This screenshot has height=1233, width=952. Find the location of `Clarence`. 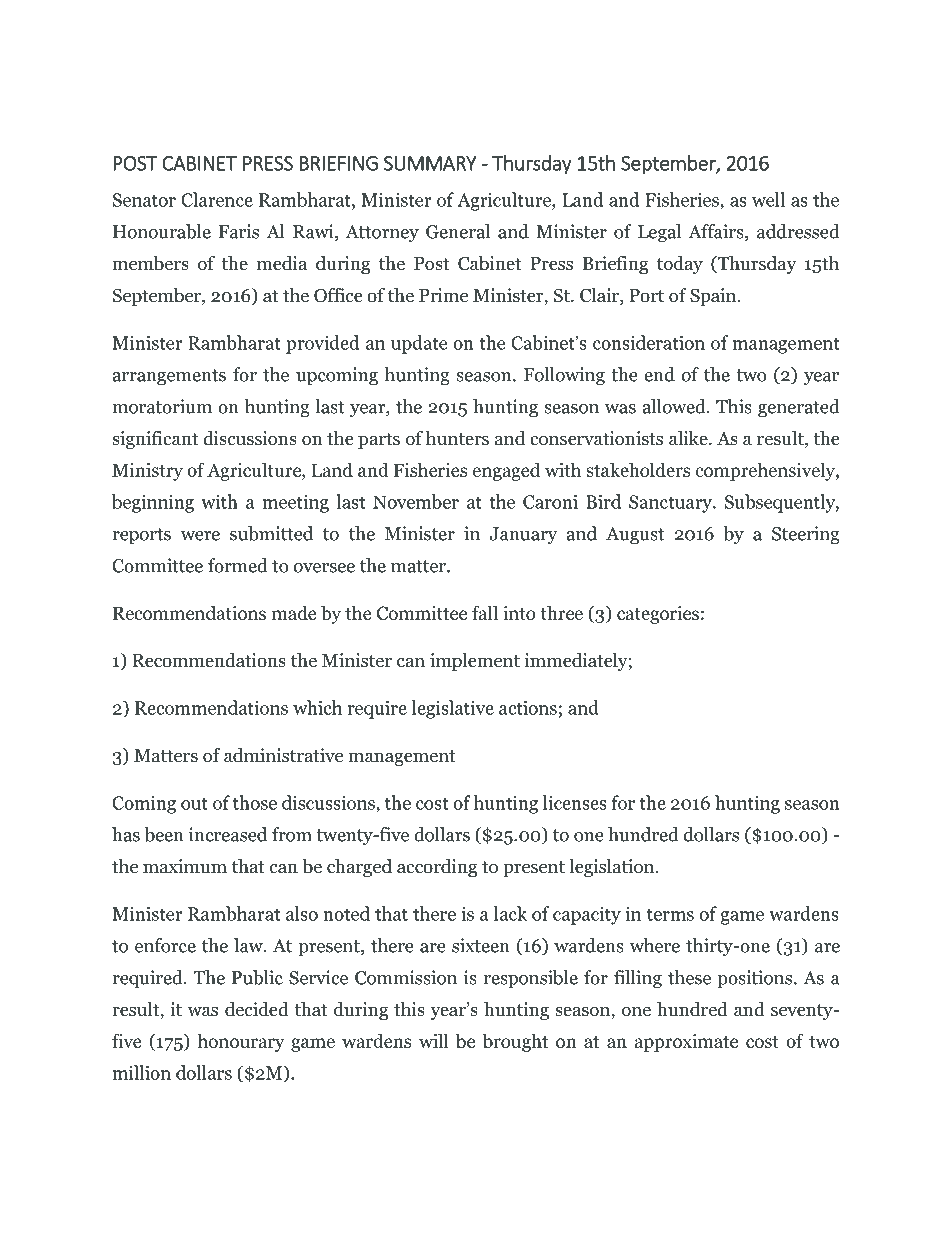

Clarence is located at coordinates (217, 199).
